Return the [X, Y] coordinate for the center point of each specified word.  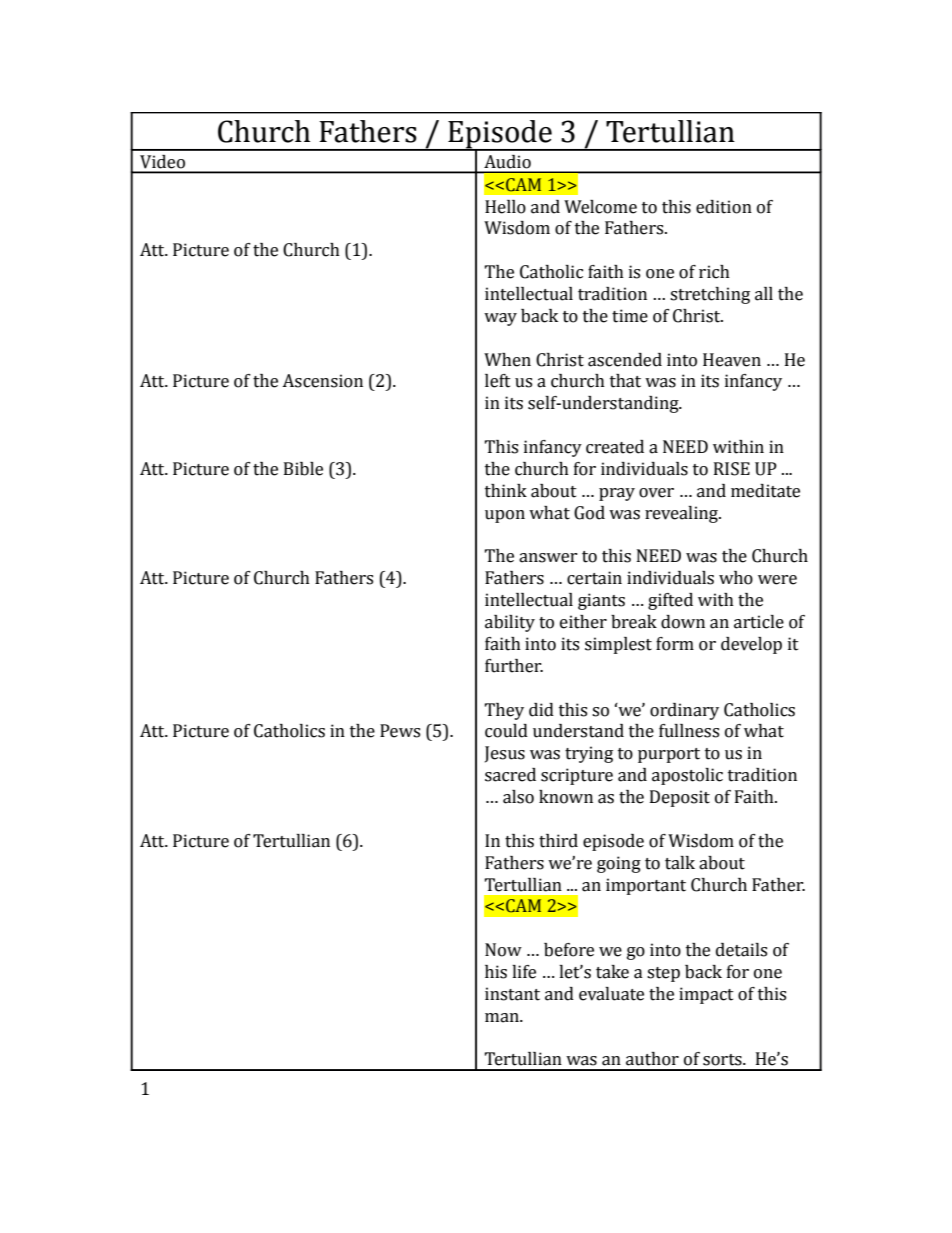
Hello [505, 207]
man [503, 1018]
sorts [723, 1060]
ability [510, 623]
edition [724, 207]
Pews [400, 731]
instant [512, 994]
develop [751, 645]
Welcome [600, 207]
